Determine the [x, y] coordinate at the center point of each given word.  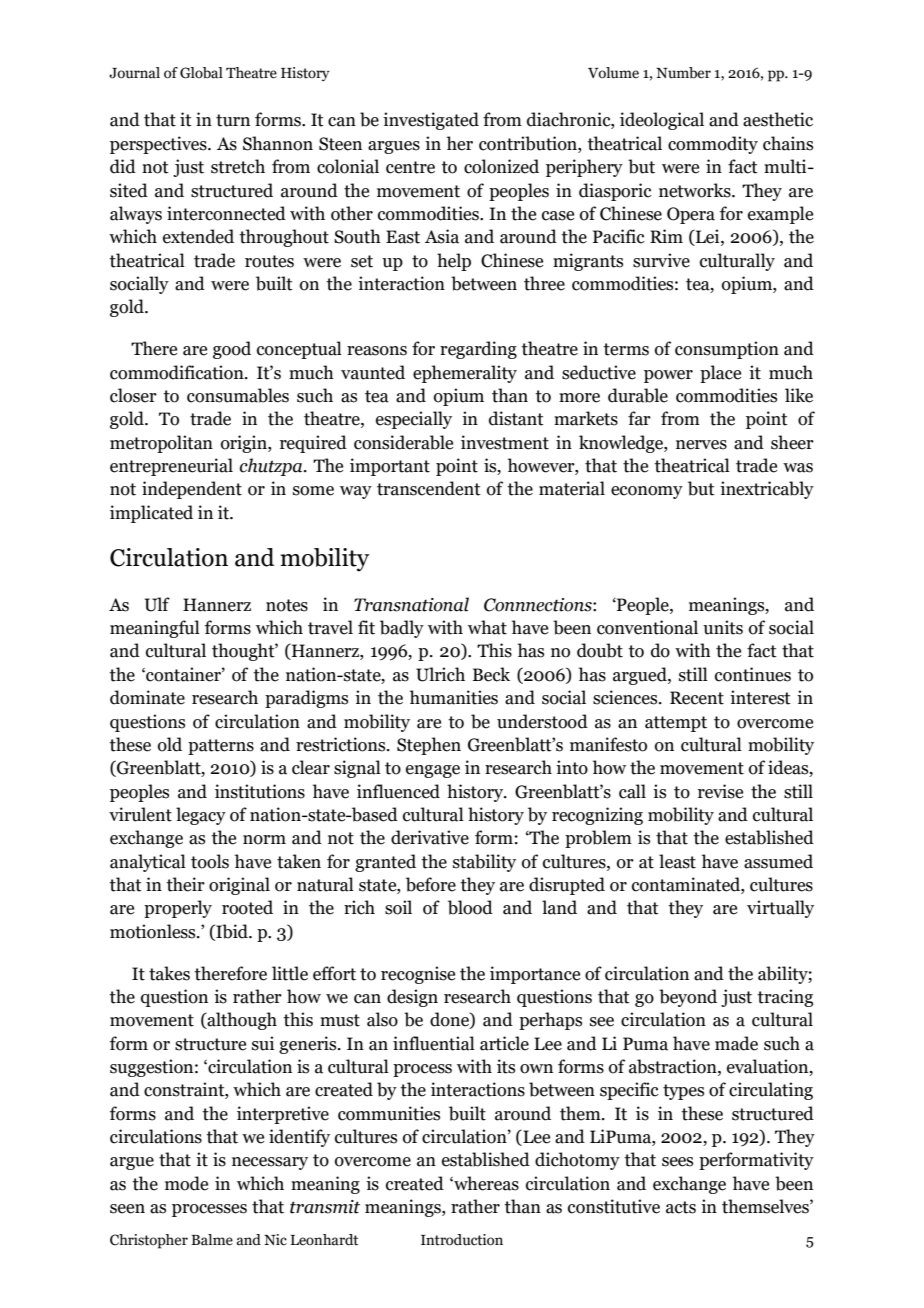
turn [233, 120]
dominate [147, 697]
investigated [431, 121]
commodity [713, 145]
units [723, 627]
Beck [491, 674]
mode [186, 1183]
